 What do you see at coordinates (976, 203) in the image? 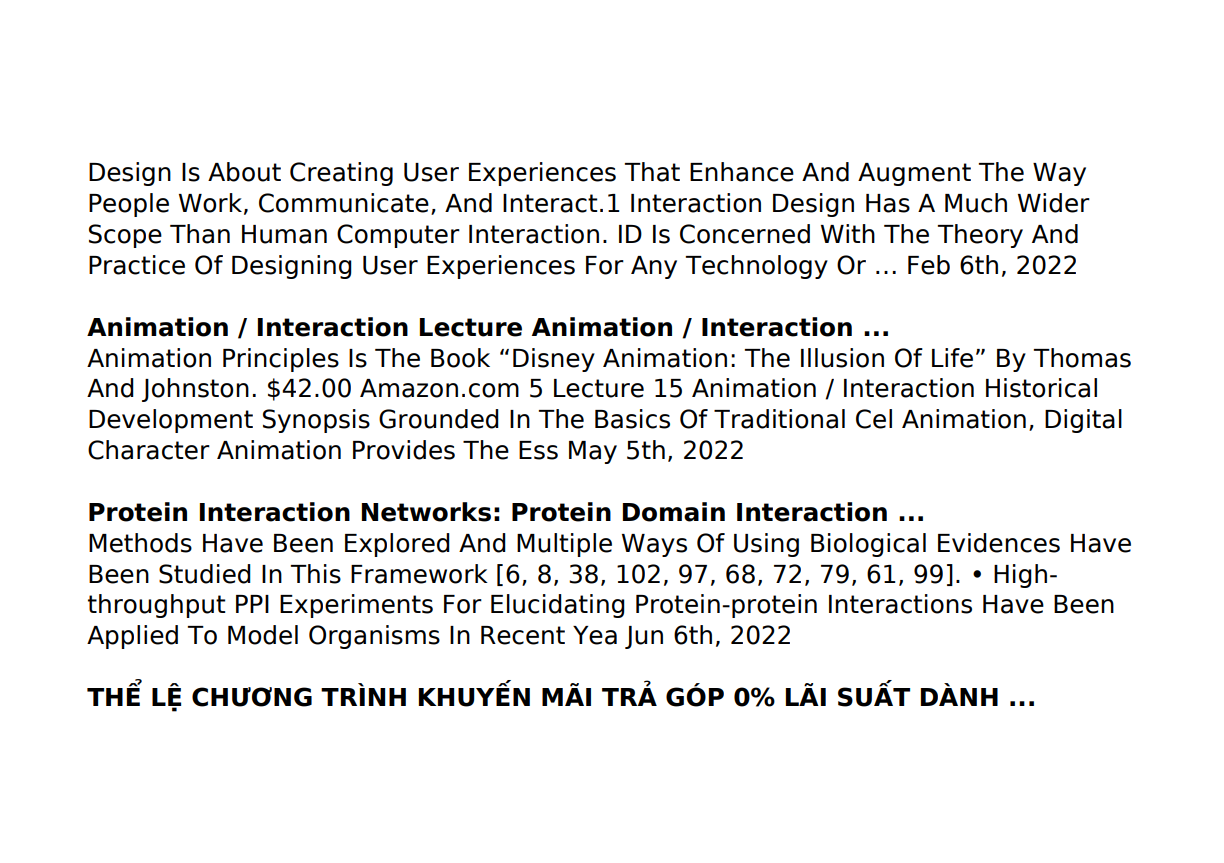
I see `Much` at bounding box center [976, 203].
